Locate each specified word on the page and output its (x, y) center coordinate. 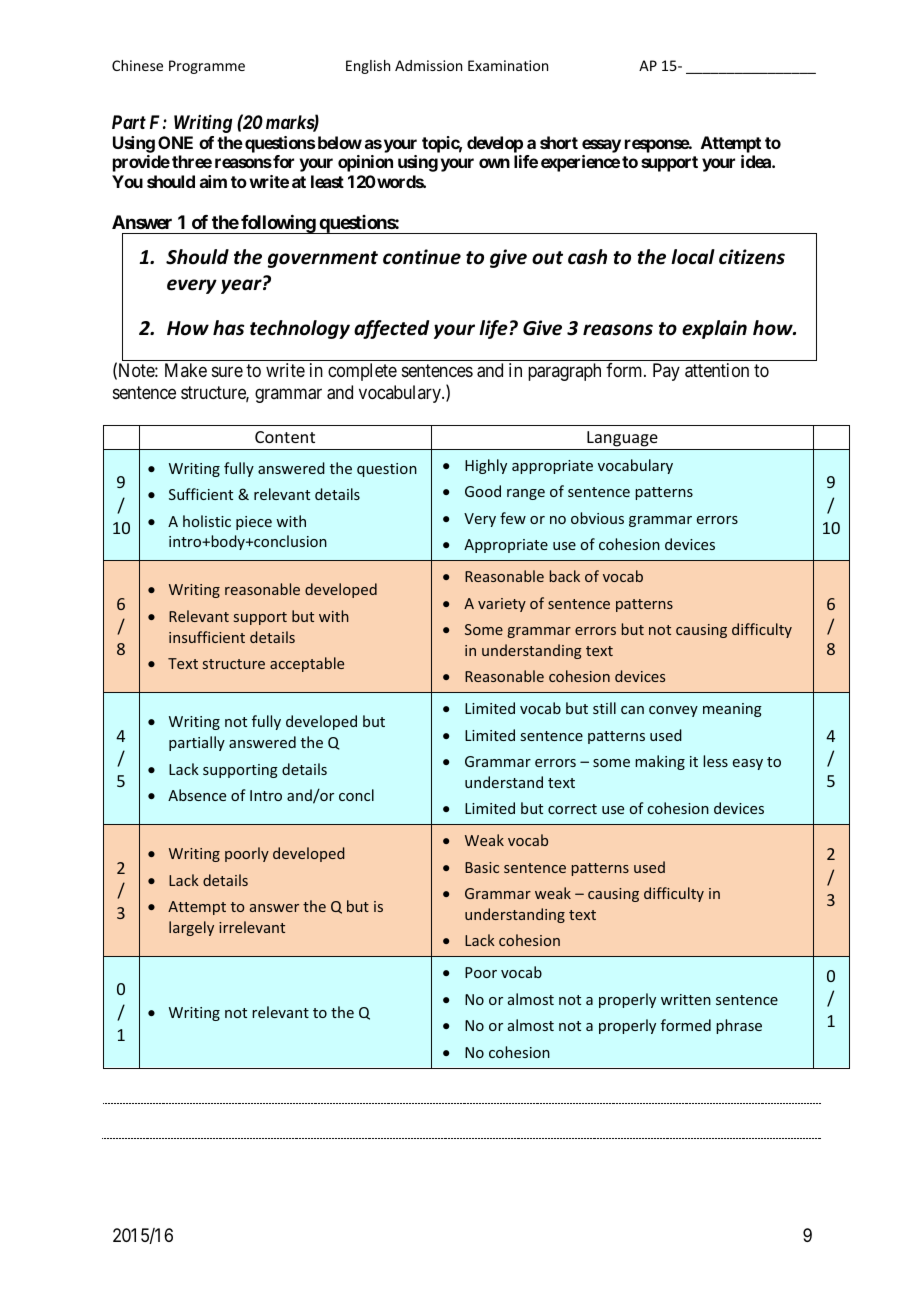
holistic (207, 521)
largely (191, 928)
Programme (207, 67)
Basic (482, 867)
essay (601, 146)
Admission (428, 65)
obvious (597, 518)
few (513, 518)
